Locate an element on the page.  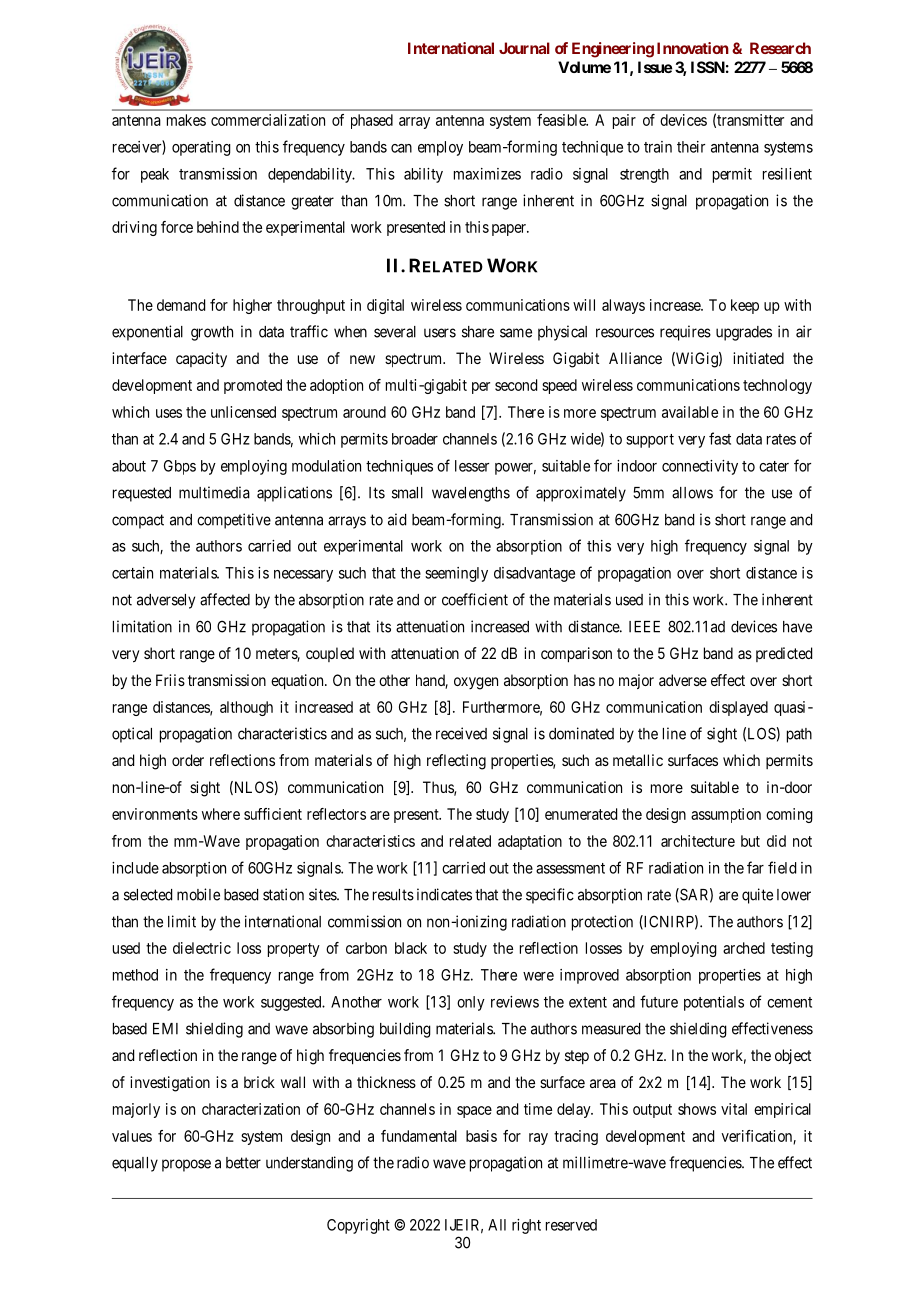
reflecting is located at coordinates (456, 762).
